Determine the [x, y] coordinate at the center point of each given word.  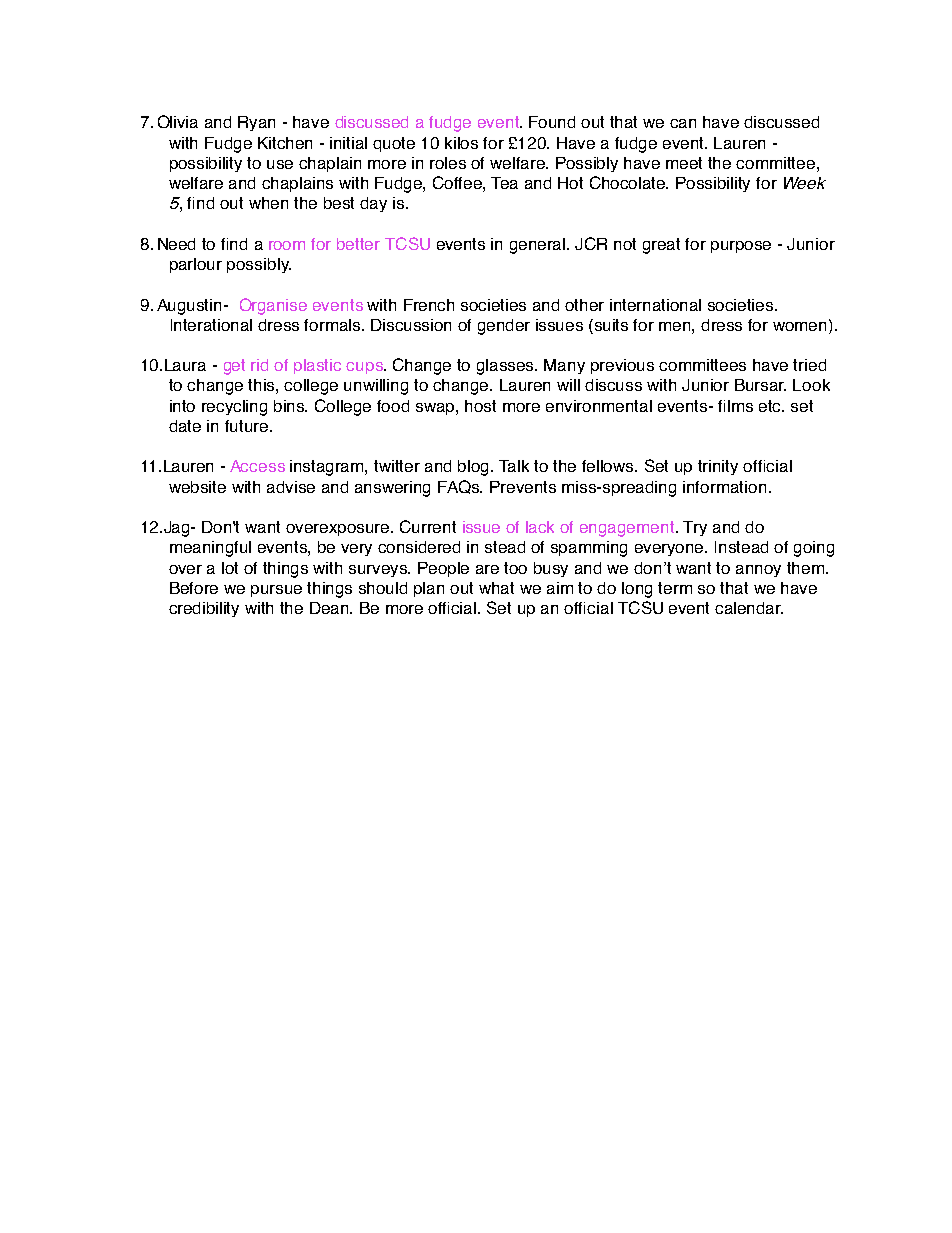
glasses [507, 367]
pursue [276, 591]
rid [259, 365]
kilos [461, 143]
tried [809, 365]
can [683, 123]
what [496, 588]
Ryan [256, 123]
